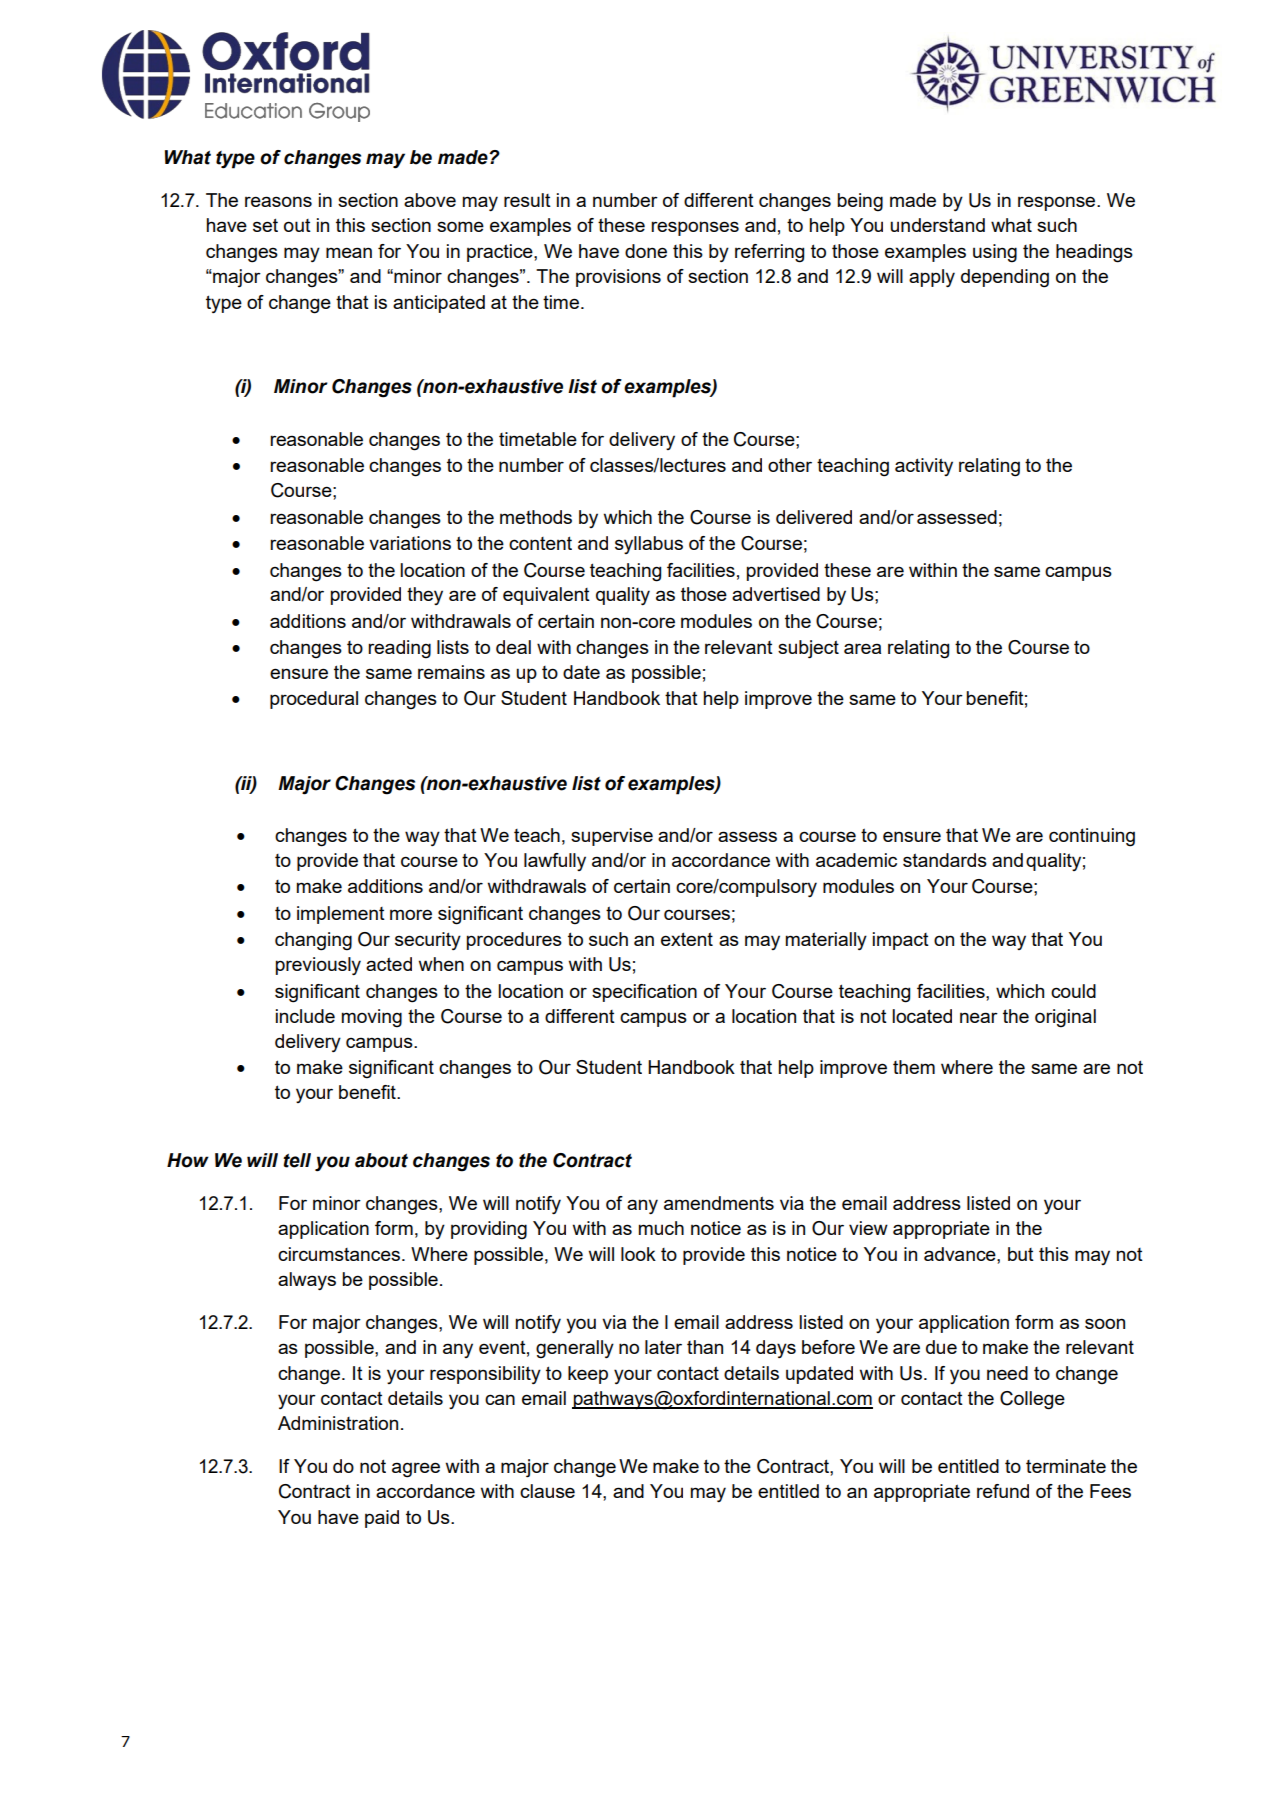 This screenshot has width=1271, height=1799. I want to click on Administration, so click(338, 1423).
